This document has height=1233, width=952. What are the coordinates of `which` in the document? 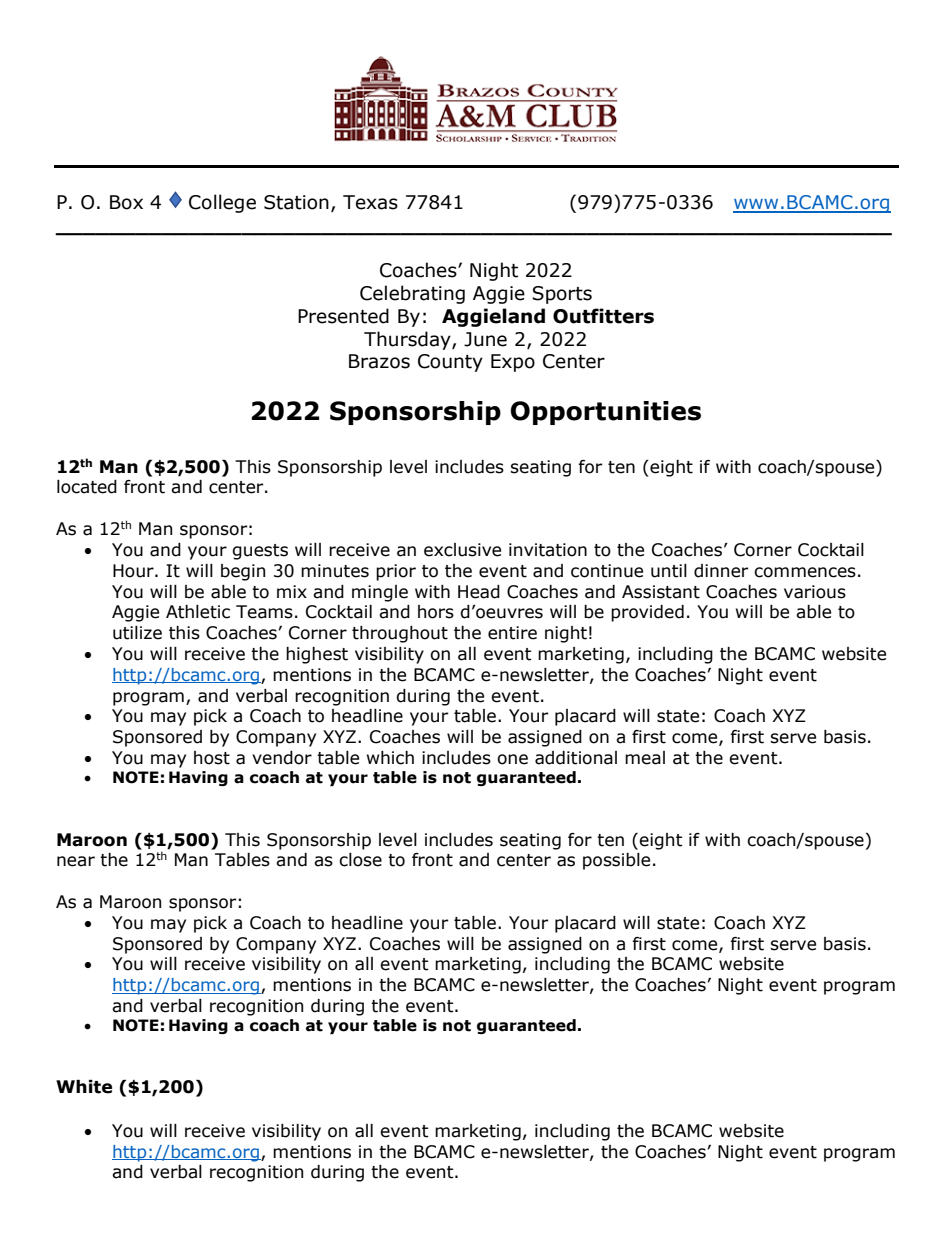 It's located at (390, 758).
